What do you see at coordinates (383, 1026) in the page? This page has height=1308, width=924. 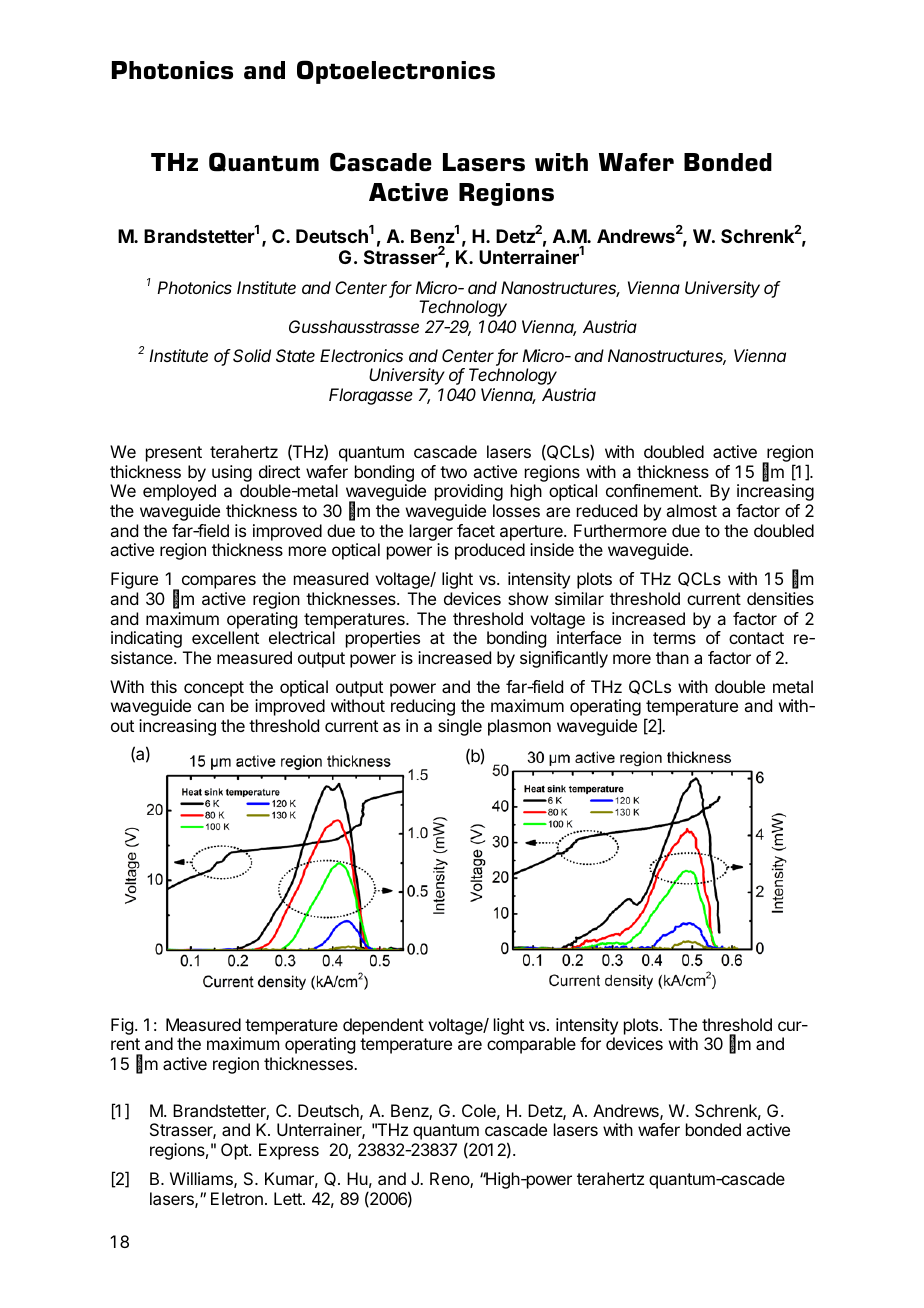 I see `dependent` at bounding box center [383, 1026].
